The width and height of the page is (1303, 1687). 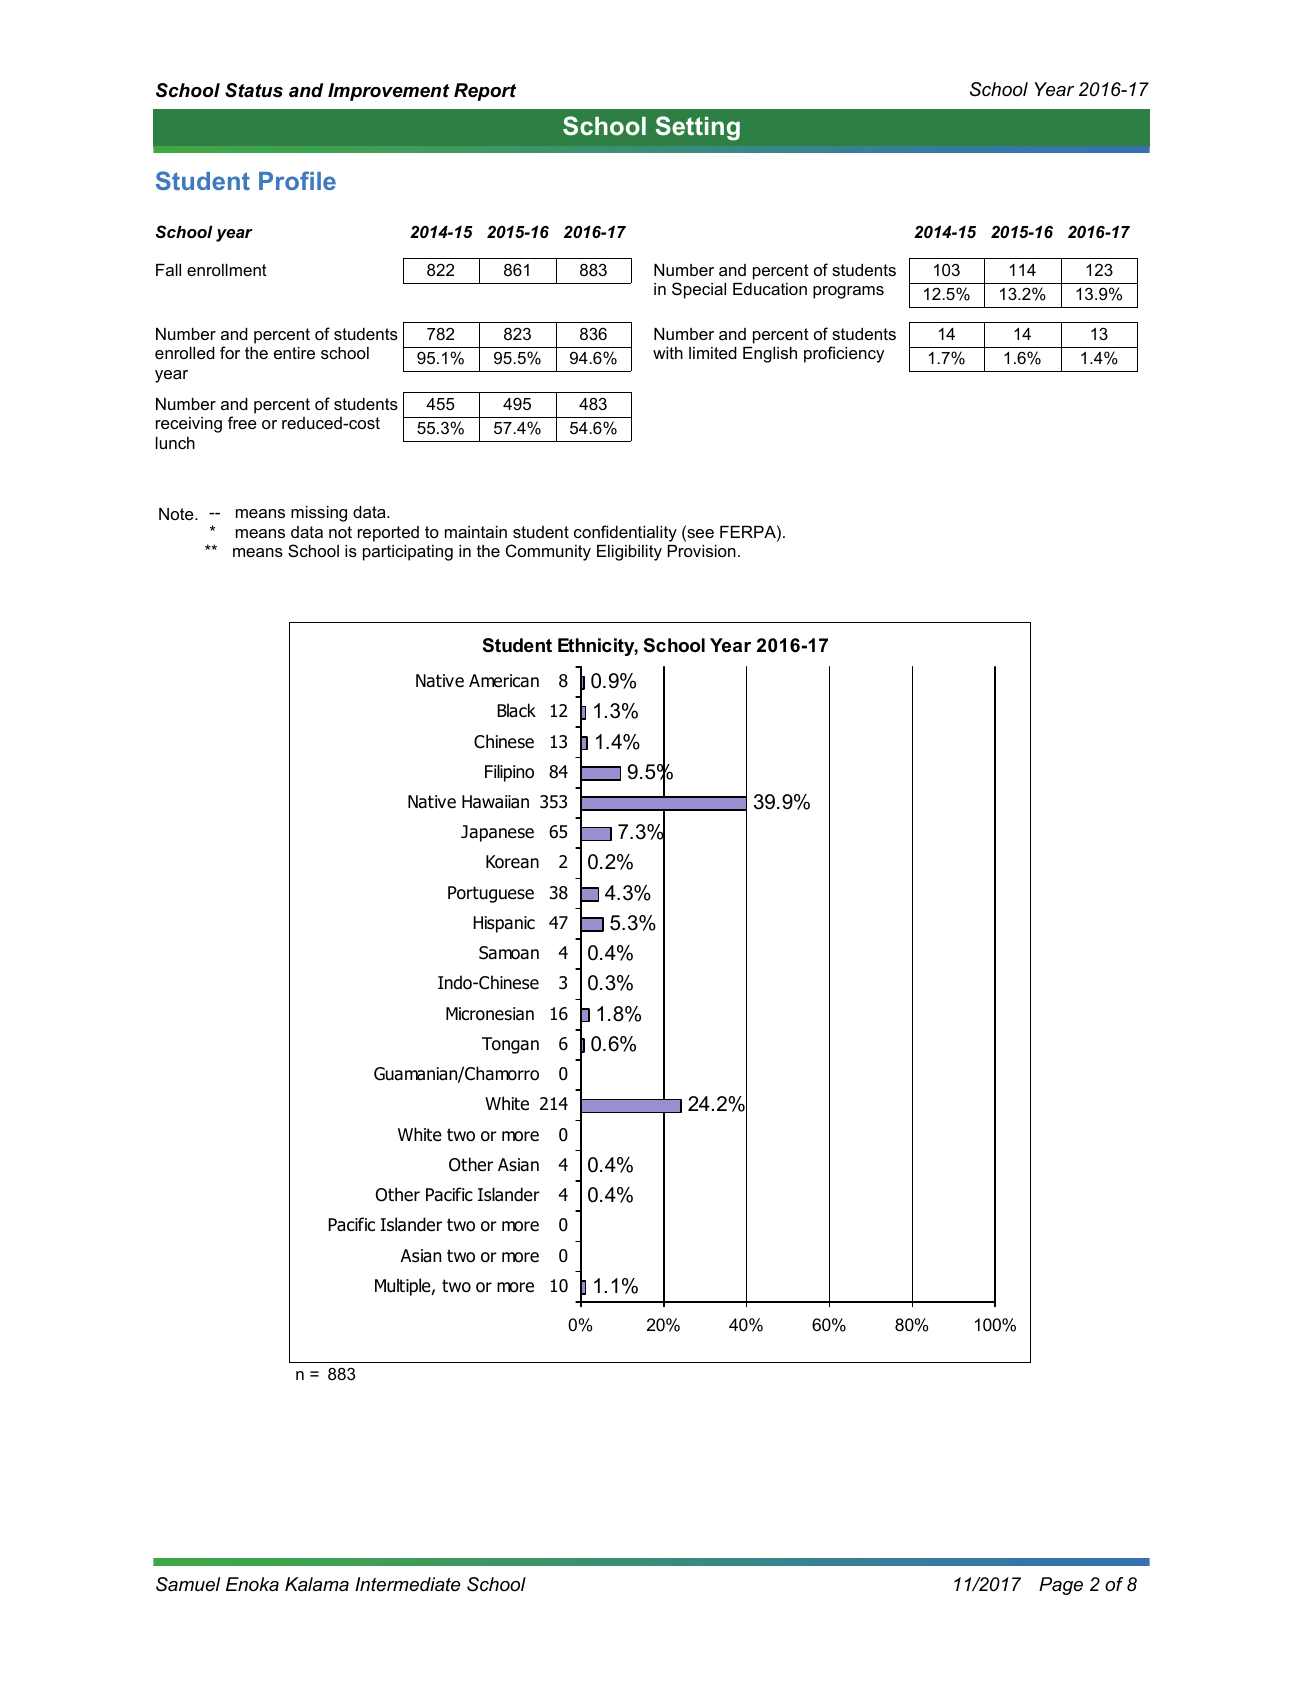 What do you see at coordinates (848, 292) in the page?
I see `programs` at bounding box center [848, 292].
